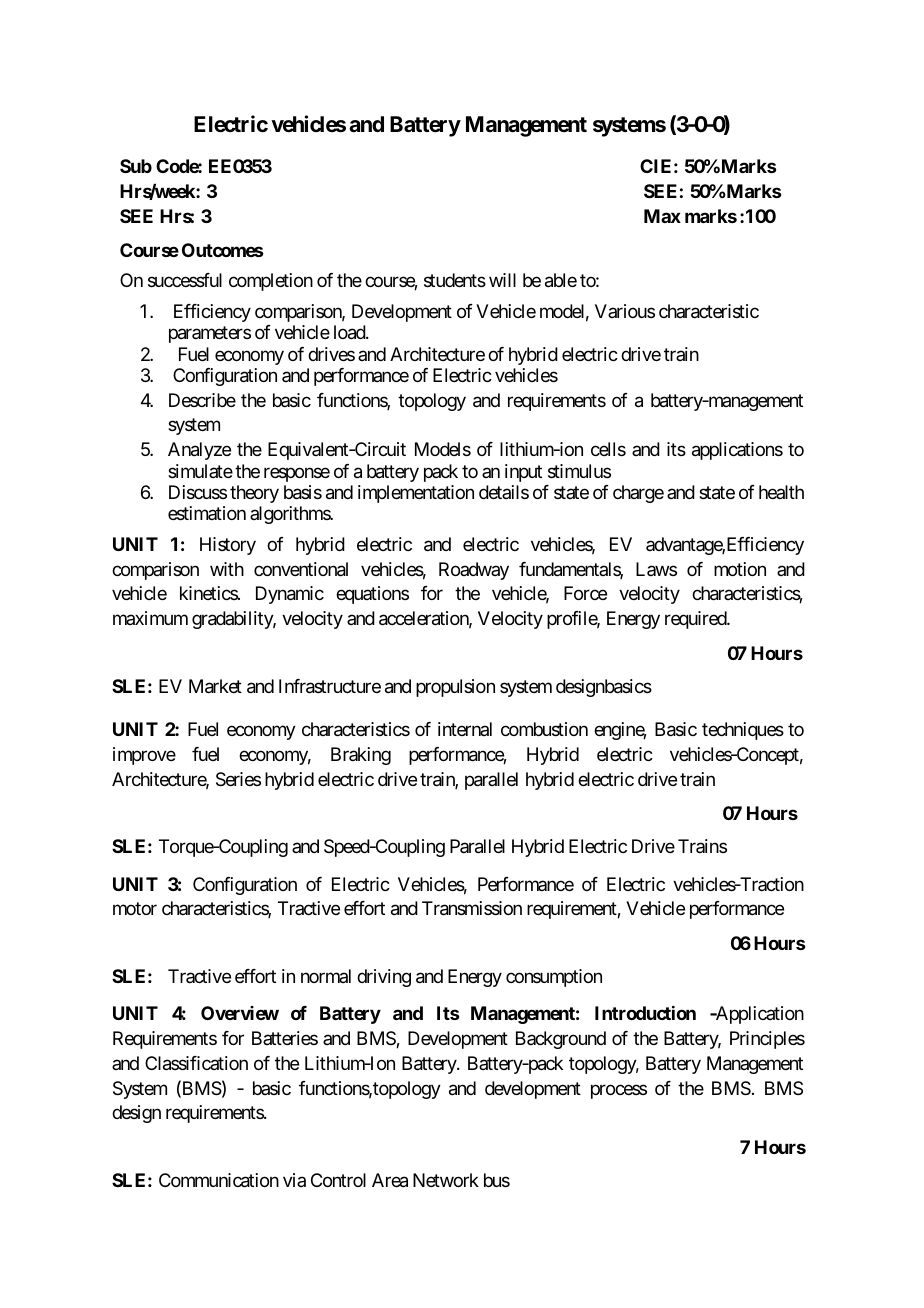 This image has height=1308, width=924. What do you see at coordinates (416, 494) in the image?
I see `implementation` at bounding box center [416, 494].
